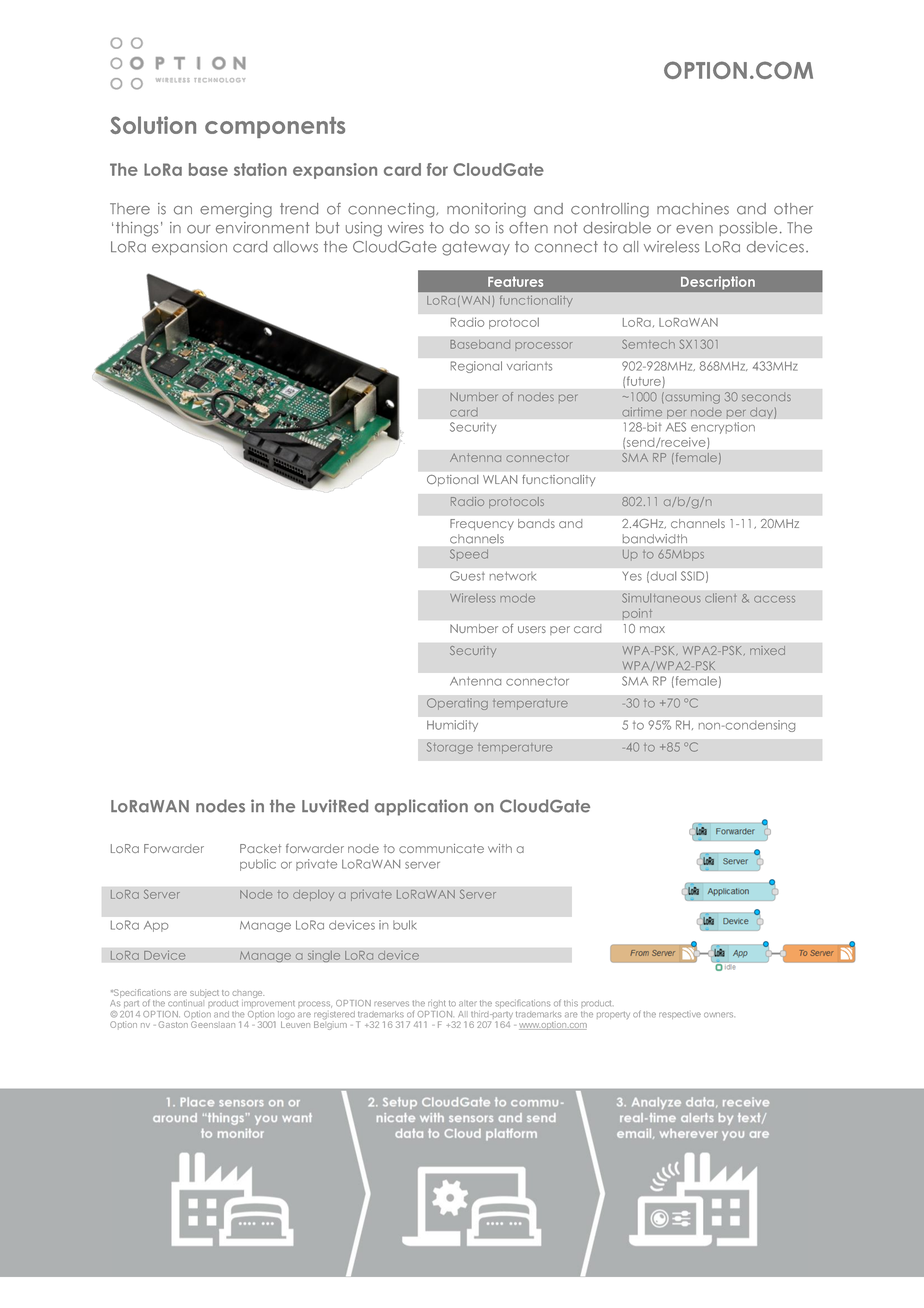 This image has width=924, height=1308. What do you see at coordinates (260, 169) in the image?
I see `station` at bounding box center [260, 169].
